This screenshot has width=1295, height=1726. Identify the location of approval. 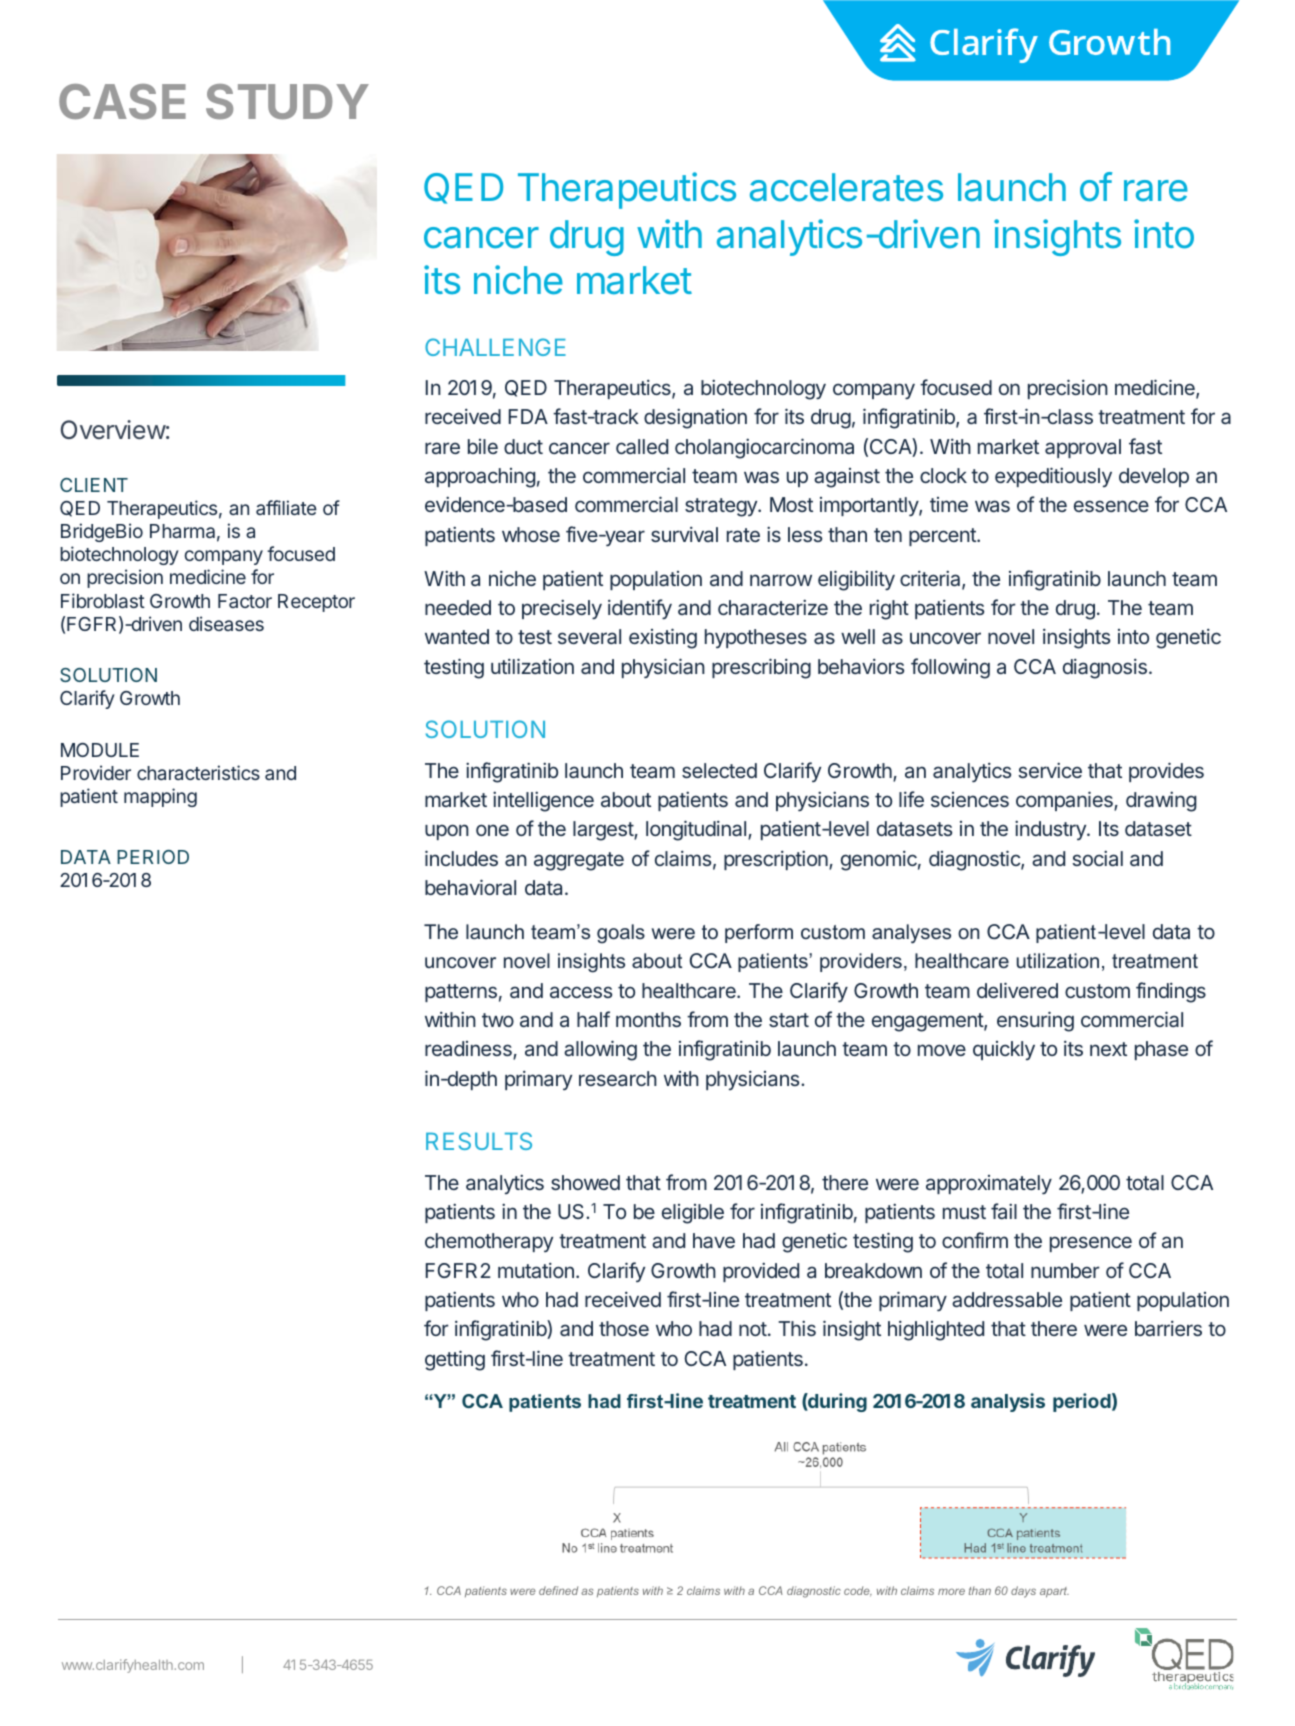
(1083, 448).
